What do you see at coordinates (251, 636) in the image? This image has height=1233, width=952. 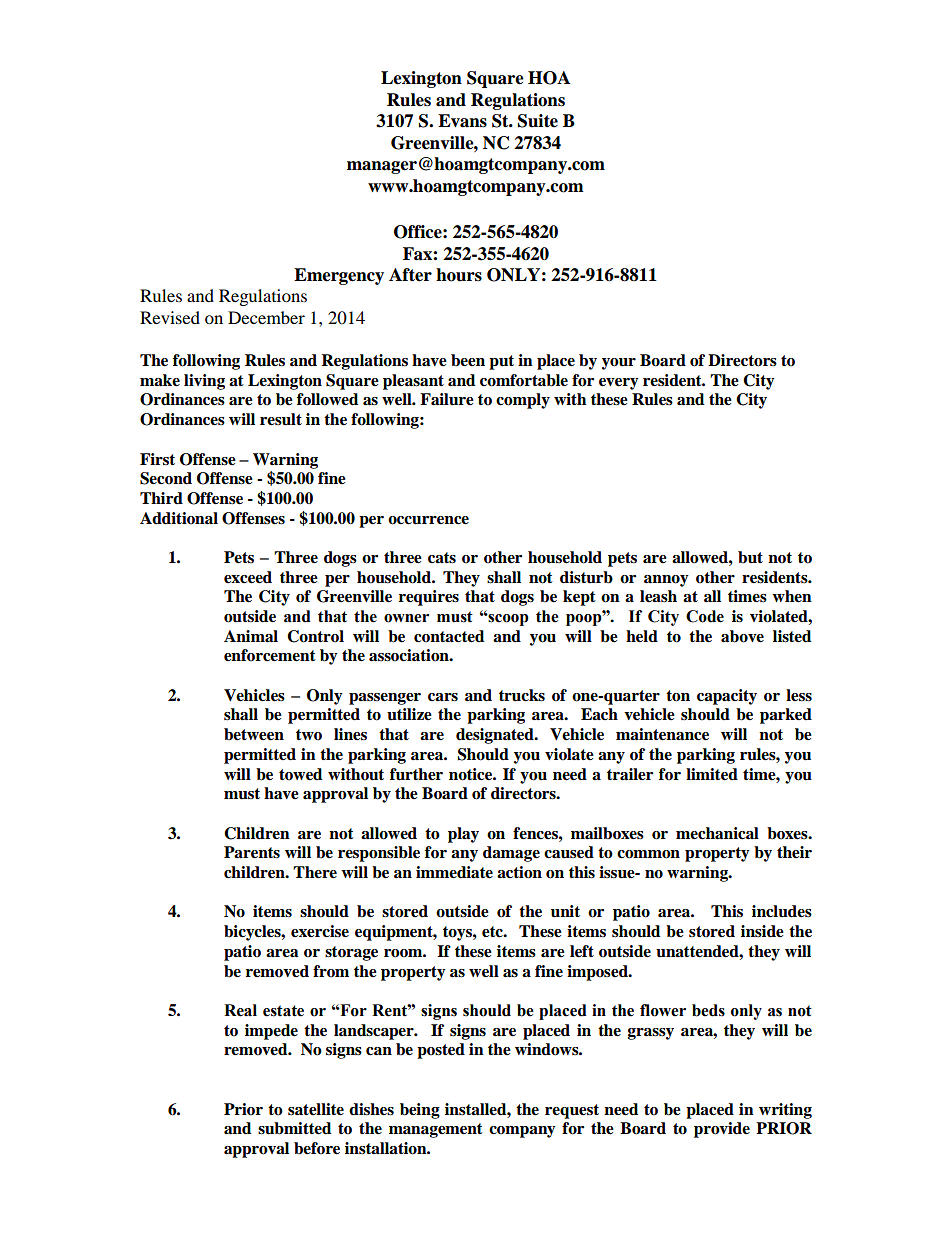 I see `Animal` at bounding box center [251, 636].
